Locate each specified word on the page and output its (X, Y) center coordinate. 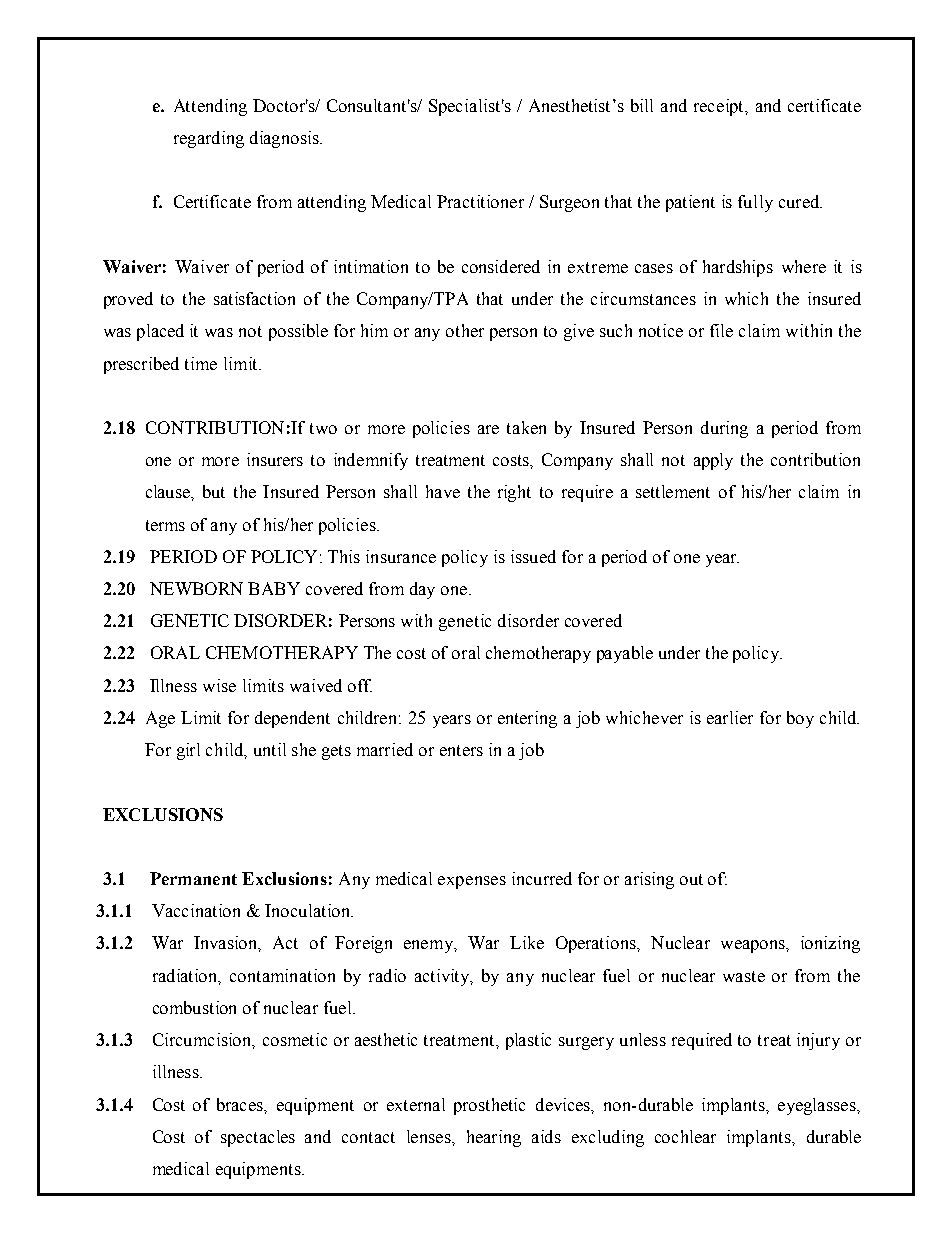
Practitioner (480, 201)
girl (188, 751)
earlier (730, 717)
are (488, 429)
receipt (720, 107)
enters (461, 750)
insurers (275, 459)
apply (713, 461)
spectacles (258, 1138)
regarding (209, 139)
